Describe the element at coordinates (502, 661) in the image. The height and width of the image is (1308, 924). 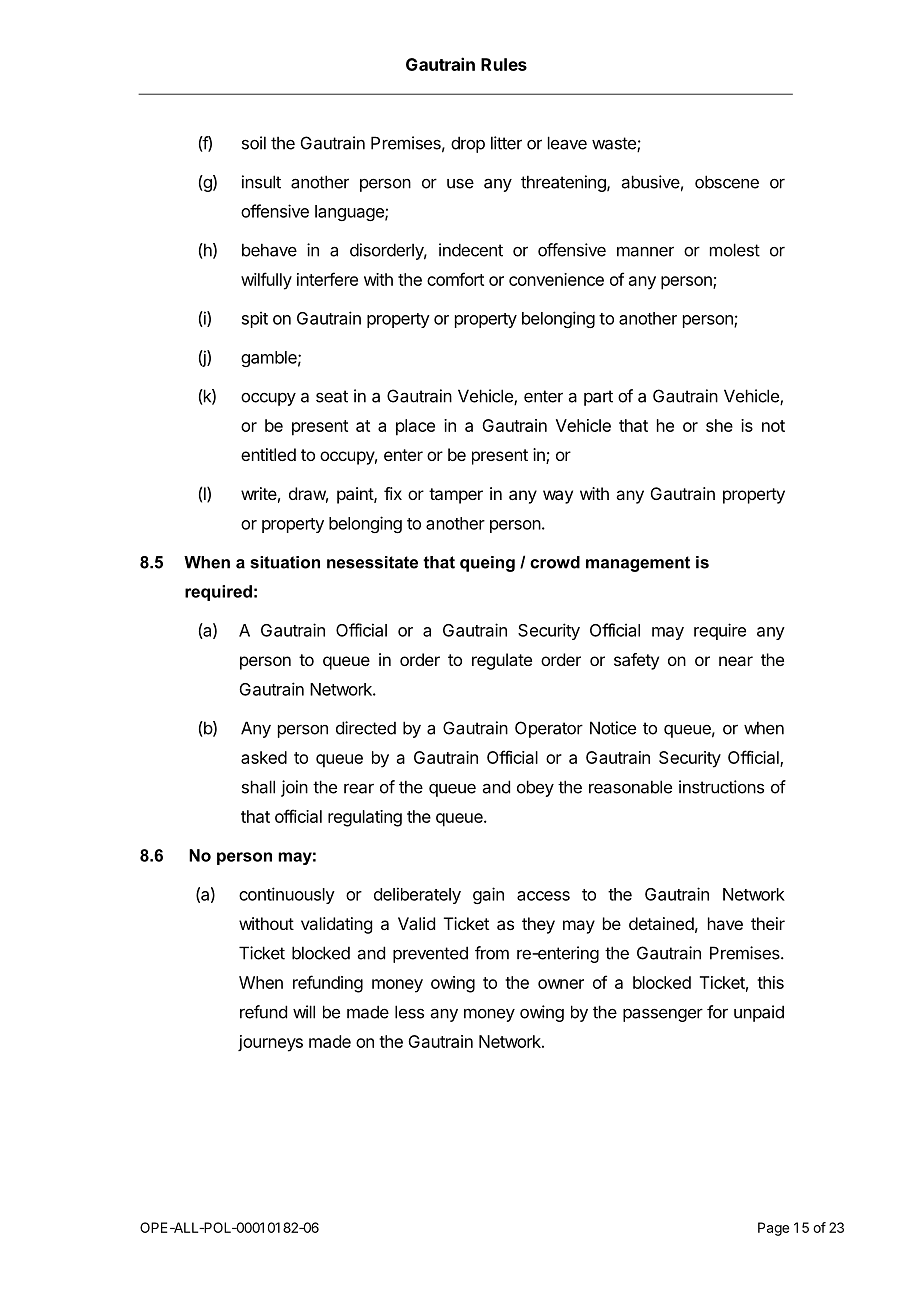
I see `regulate` at that location.
